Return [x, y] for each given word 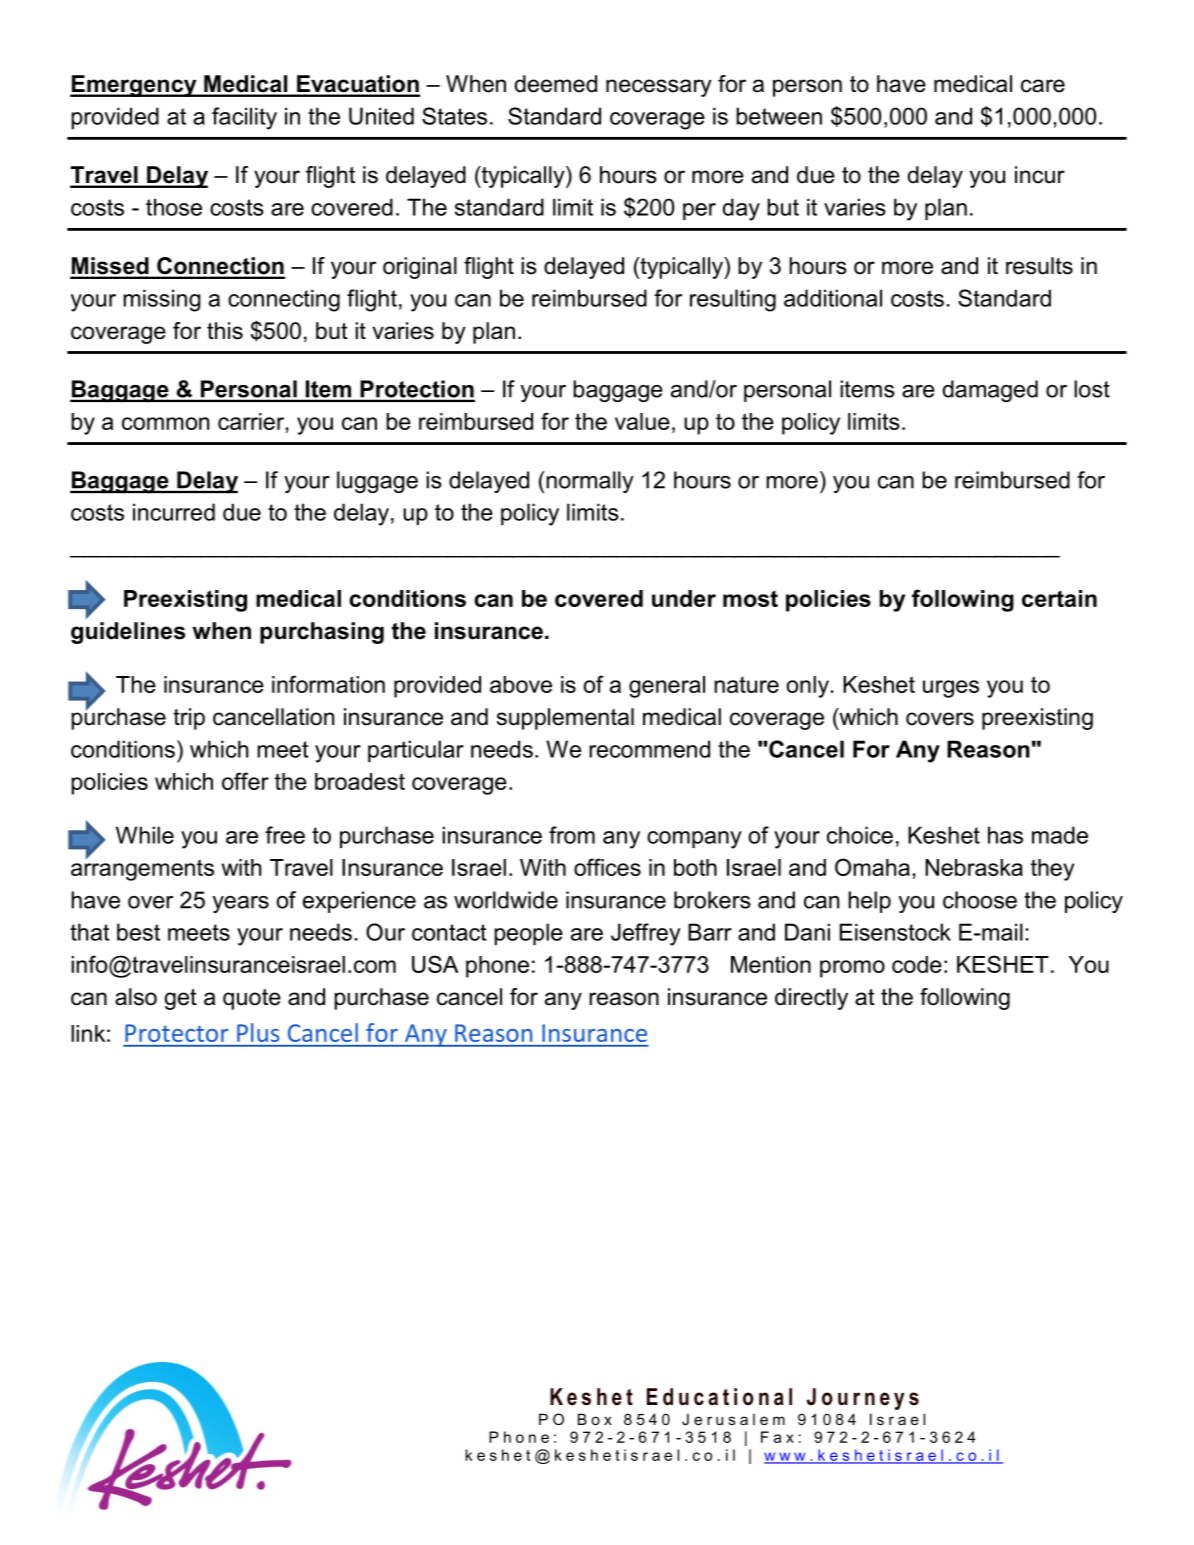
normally [590, 482]
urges [951, 689]
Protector [176, 1033]
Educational [719, 1397]
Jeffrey [646, 934]
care [1043, 86]
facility [244, 118]
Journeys [863, 1399]
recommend [649, 749]
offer [245, 781]
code [917, 964]
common [165, 423]
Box [595, 1419]
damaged [990, 391]
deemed [556, 84]
